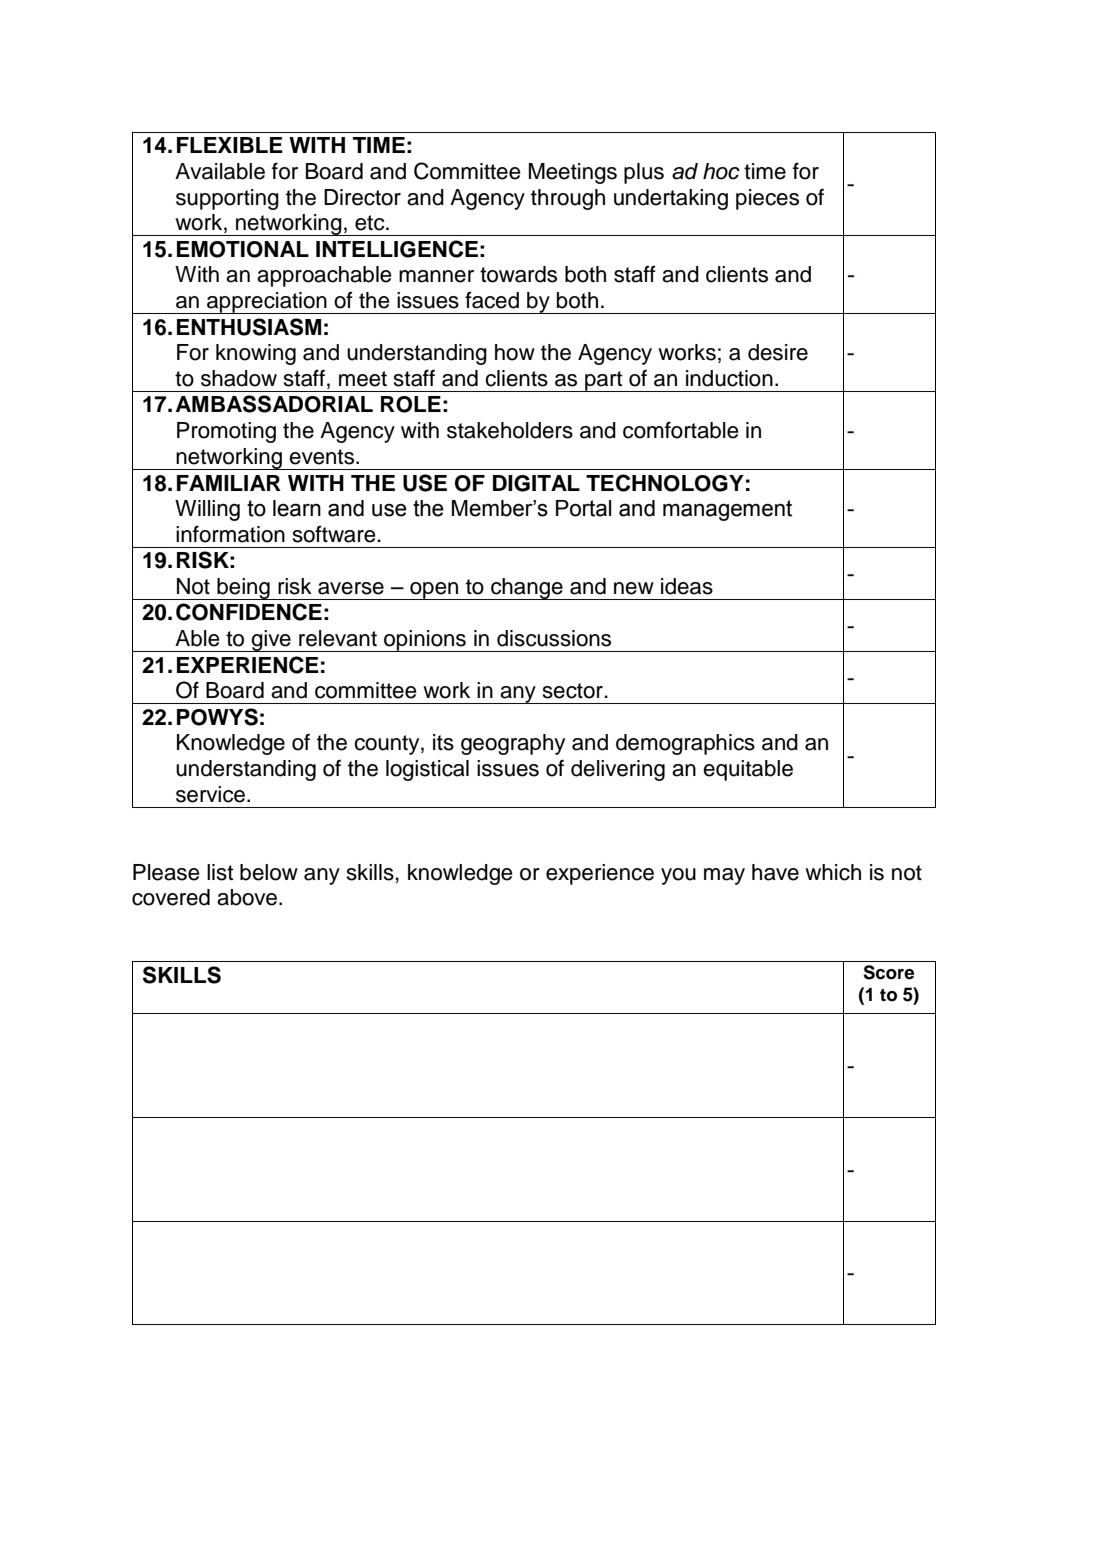 The width and height of the document is (1106, 1564). What do you see at coordinates (573, 691) in the document?
I see `sector` at bounding box center [573, 691].
